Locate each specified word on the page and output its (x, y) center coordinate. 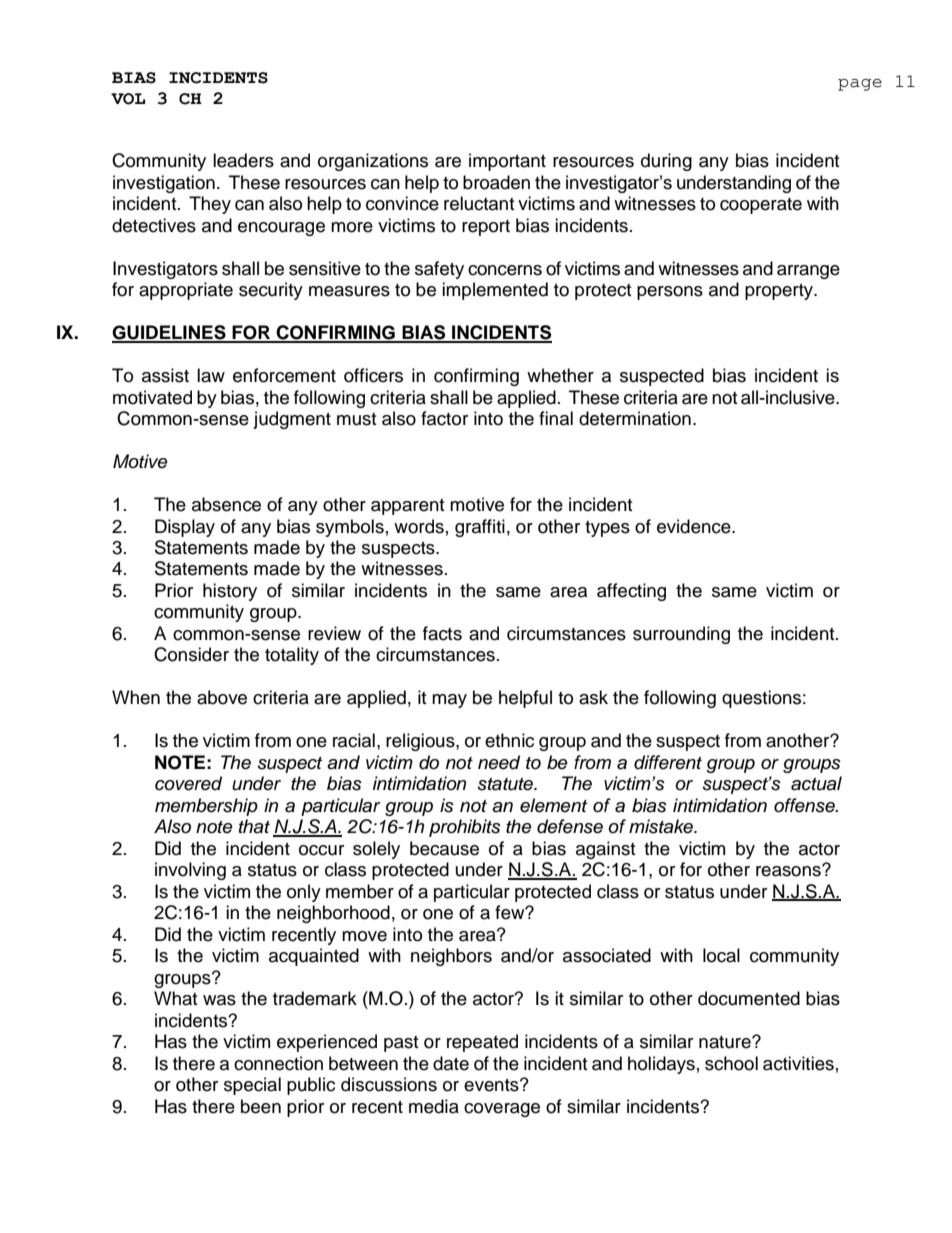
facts (442, 633)
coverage (502, 1110)
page (860, 85)
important (507, 162)
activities (798, 1063)
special (252, 1086)
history (230, 592)
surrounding (681, 635)
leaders (243, 160)
